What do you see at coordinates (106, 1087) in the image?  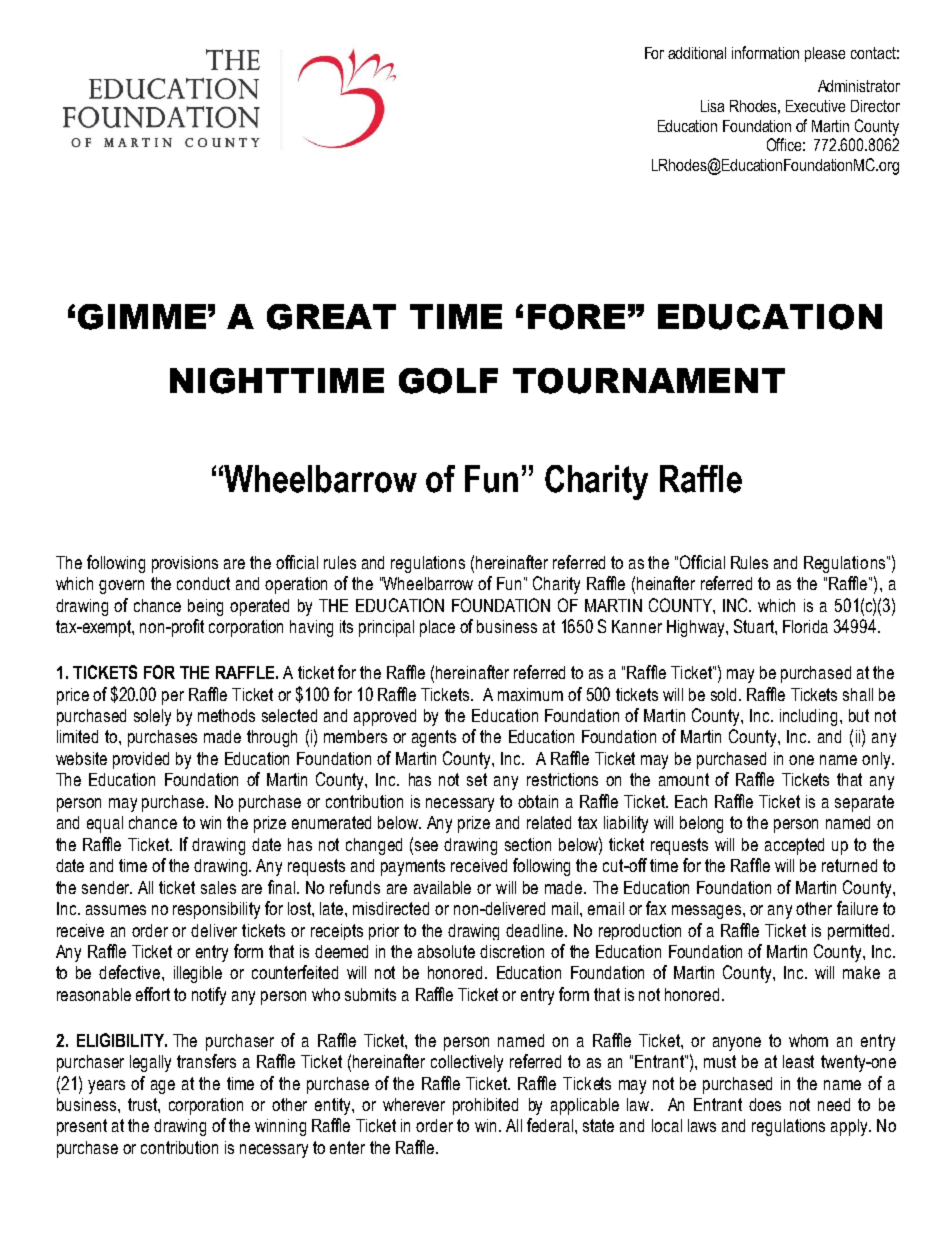 I see `years` at bounding box center [106, 1087].
